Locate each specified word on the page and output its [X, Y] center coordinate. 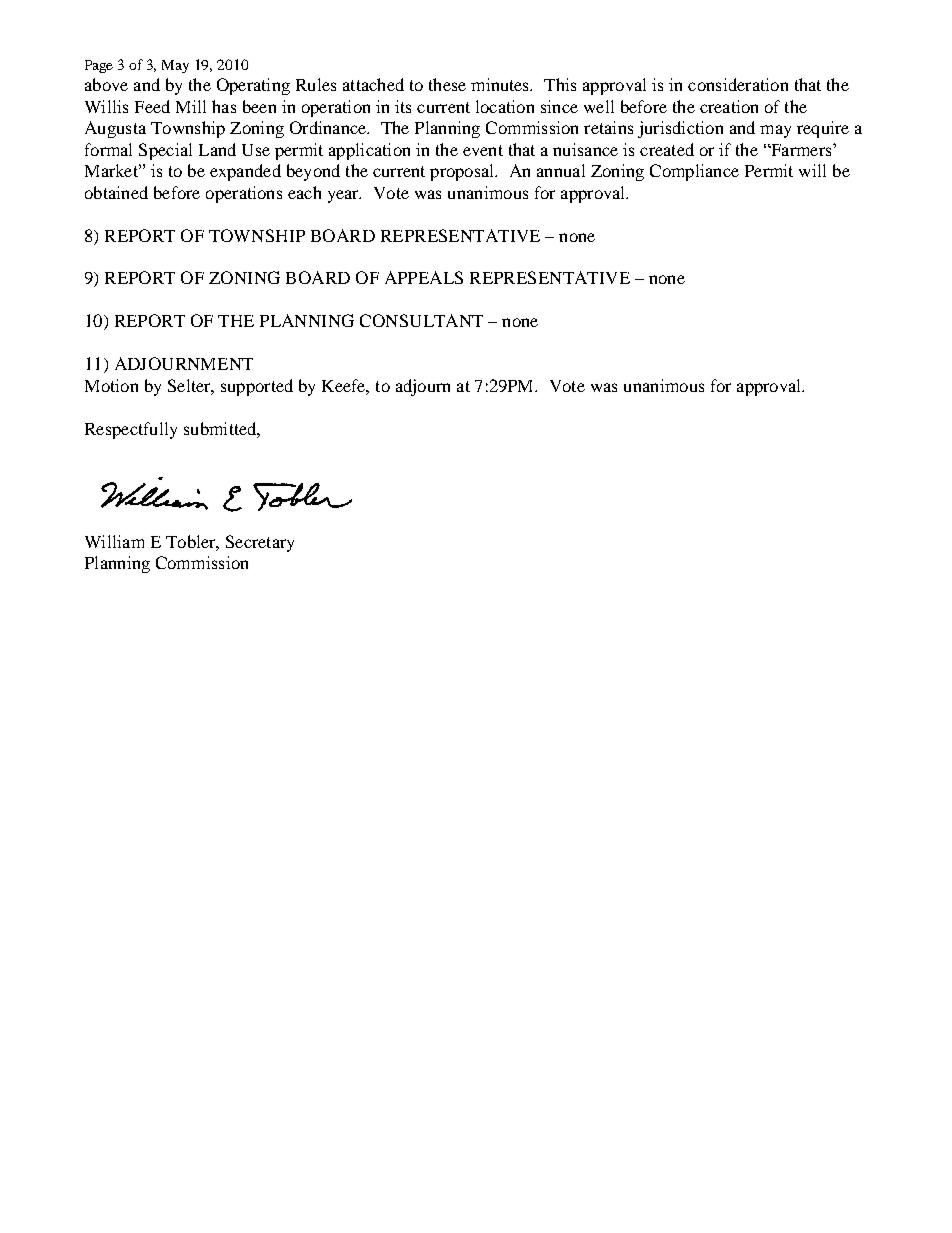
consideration [738, 84]
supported [257, 387]
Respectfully [131, 430]
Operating [253, 86]
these [447, 84]
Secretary [260, 543]
